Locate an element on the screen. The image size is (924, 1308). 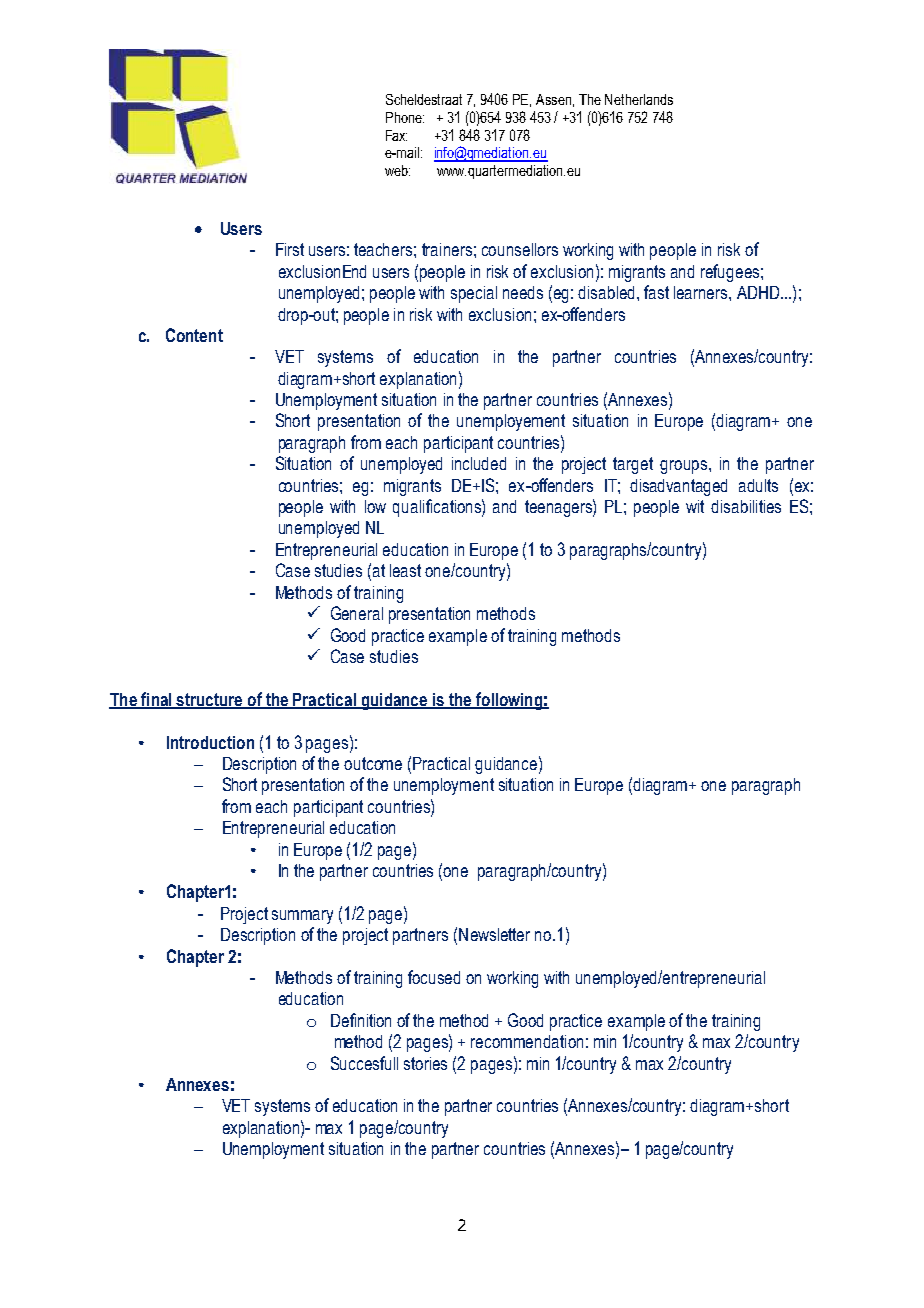
Introduction is located at coordinates (210, 742).
